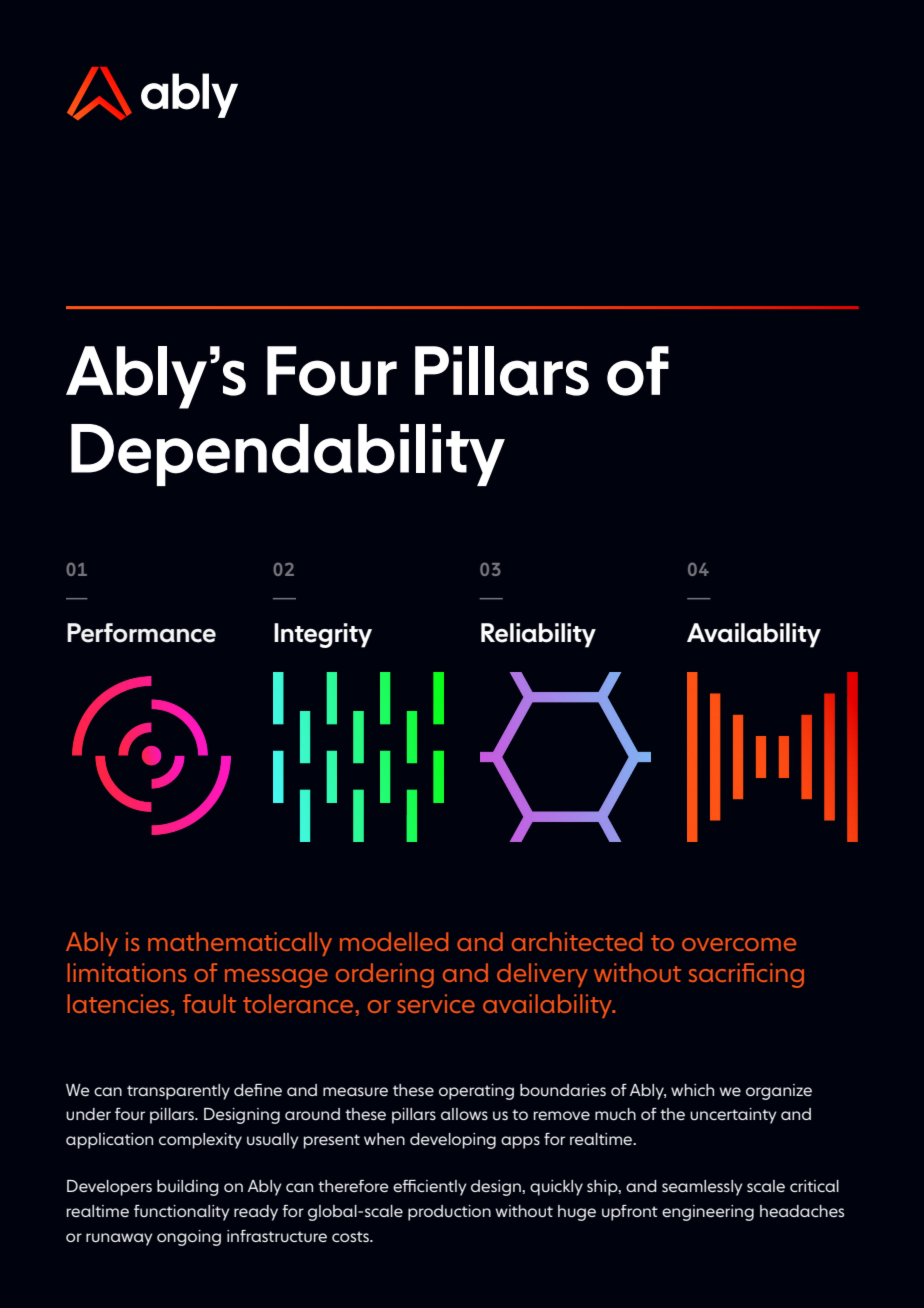 The image size is (924, 1308). Describe the element at coordinates (209, 1003) in the page. I see `fault` at that location.
